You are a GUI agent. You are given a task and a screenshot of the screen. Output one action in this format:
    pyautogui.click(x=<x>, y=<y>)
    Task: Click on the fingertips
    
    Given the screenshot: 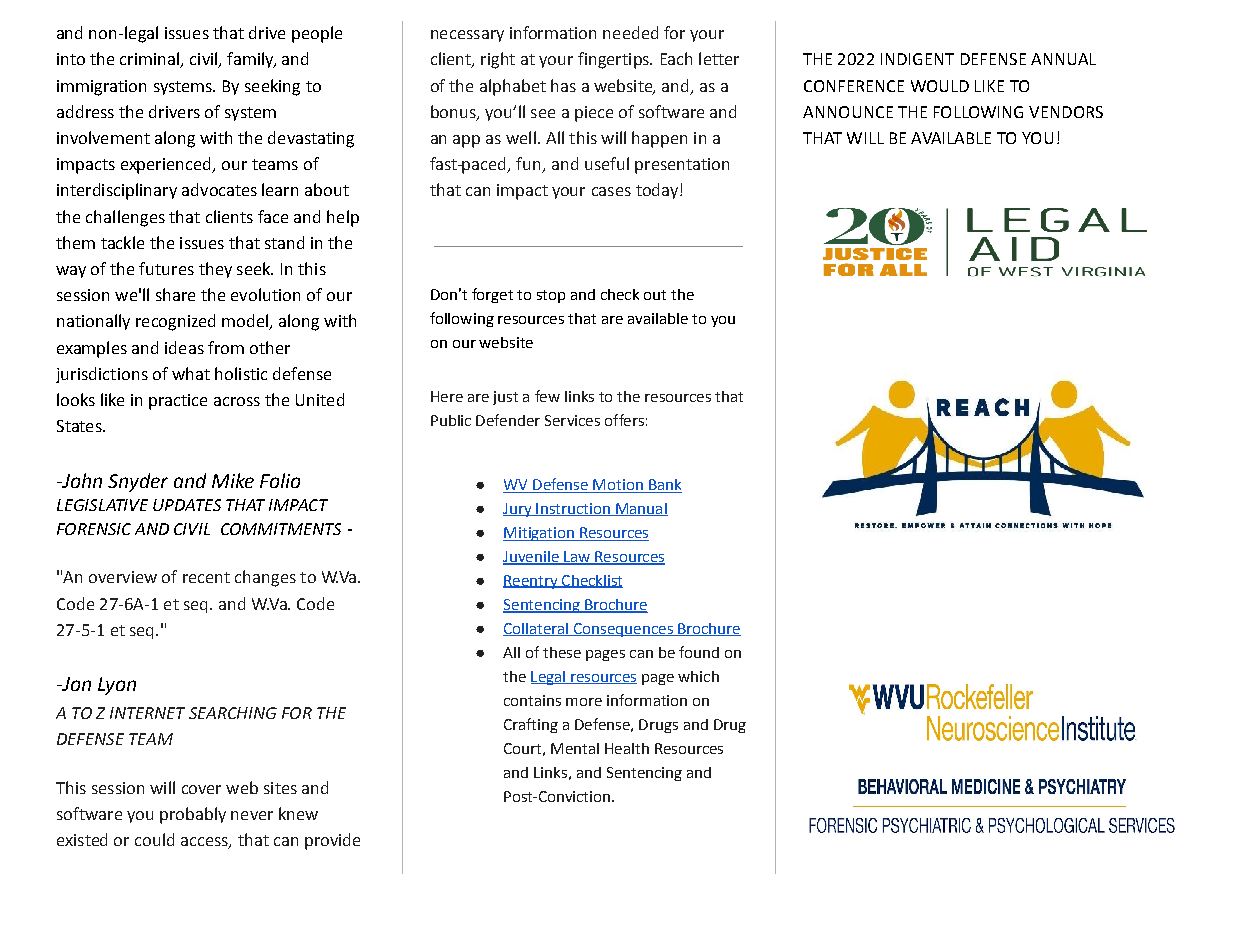 What is the action you would take?
    pyautogui.click(x=614, y=60)
